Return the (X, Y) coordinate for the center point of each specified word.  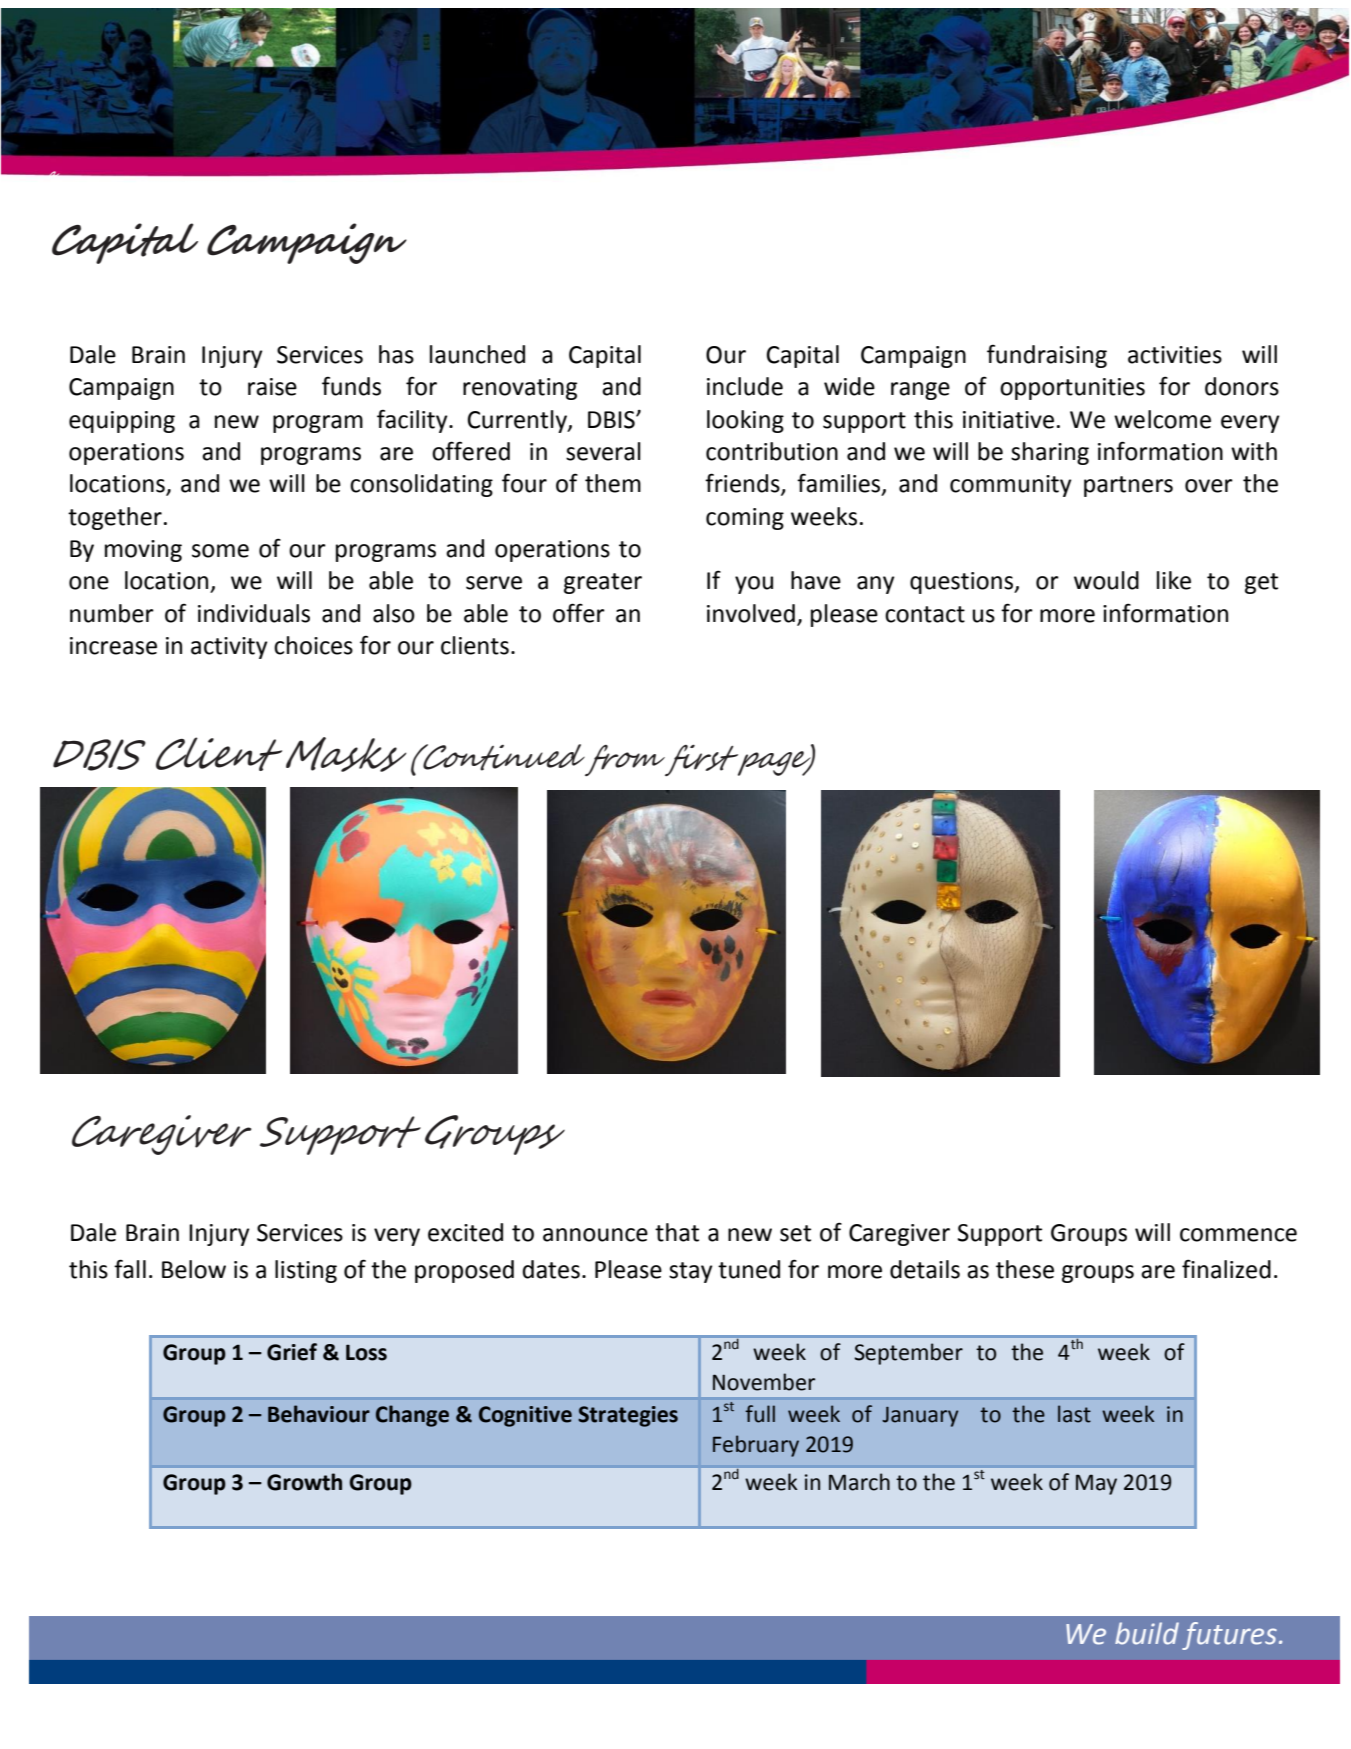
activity (229, 648)
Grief (292, 1352)
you (754, 585)
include (745, 386)
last (1074, 1414)
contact (925, 614)
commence (1238, 1235)
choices (313, 645)
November (764, 1382)
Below (194, 1269)
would (1106, 580)
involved (751, 613)
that (677, 1232)
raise (272, 387)
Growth (304, 1482)
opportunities (1072, 389)
